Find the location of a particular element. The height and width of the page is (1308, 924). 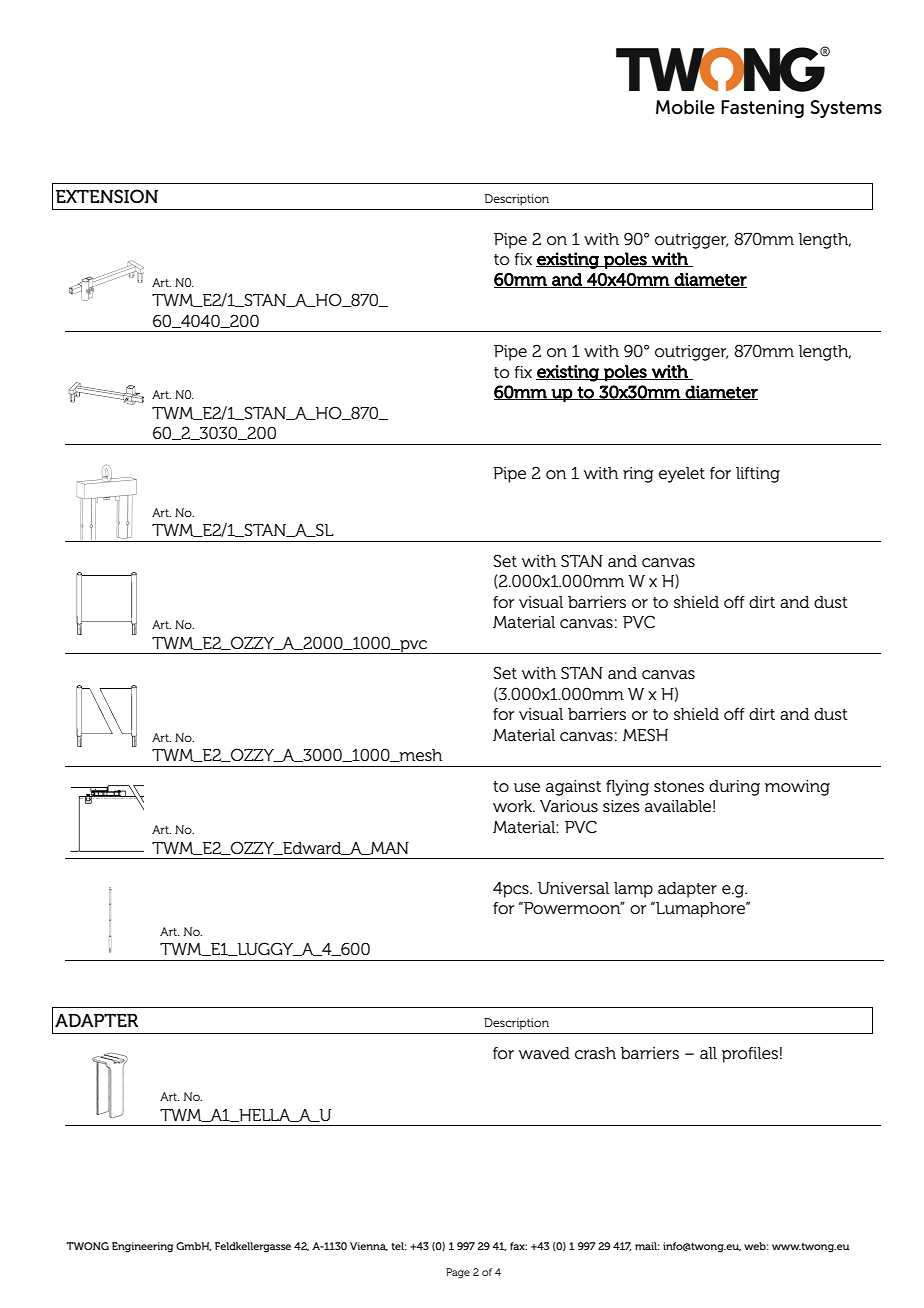

Vienna is located at coordinates (369, 1246).
